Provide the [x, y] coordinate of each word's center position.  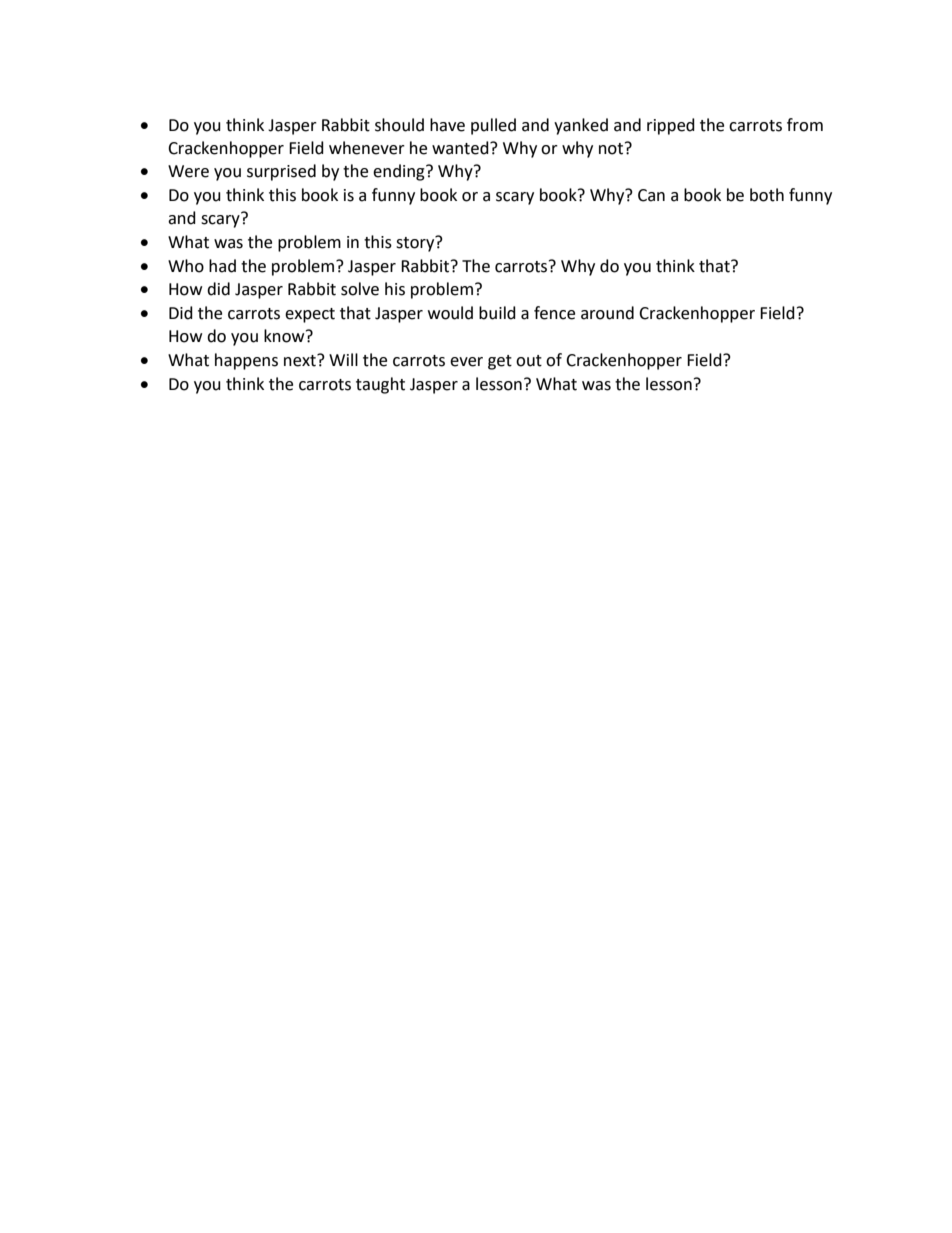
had [222, 266]
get [500, 362]
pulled [493, 126]
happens [246, 361]
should [399, 125]
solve [360, 289]
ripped [671, 126]
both [767, 195]
